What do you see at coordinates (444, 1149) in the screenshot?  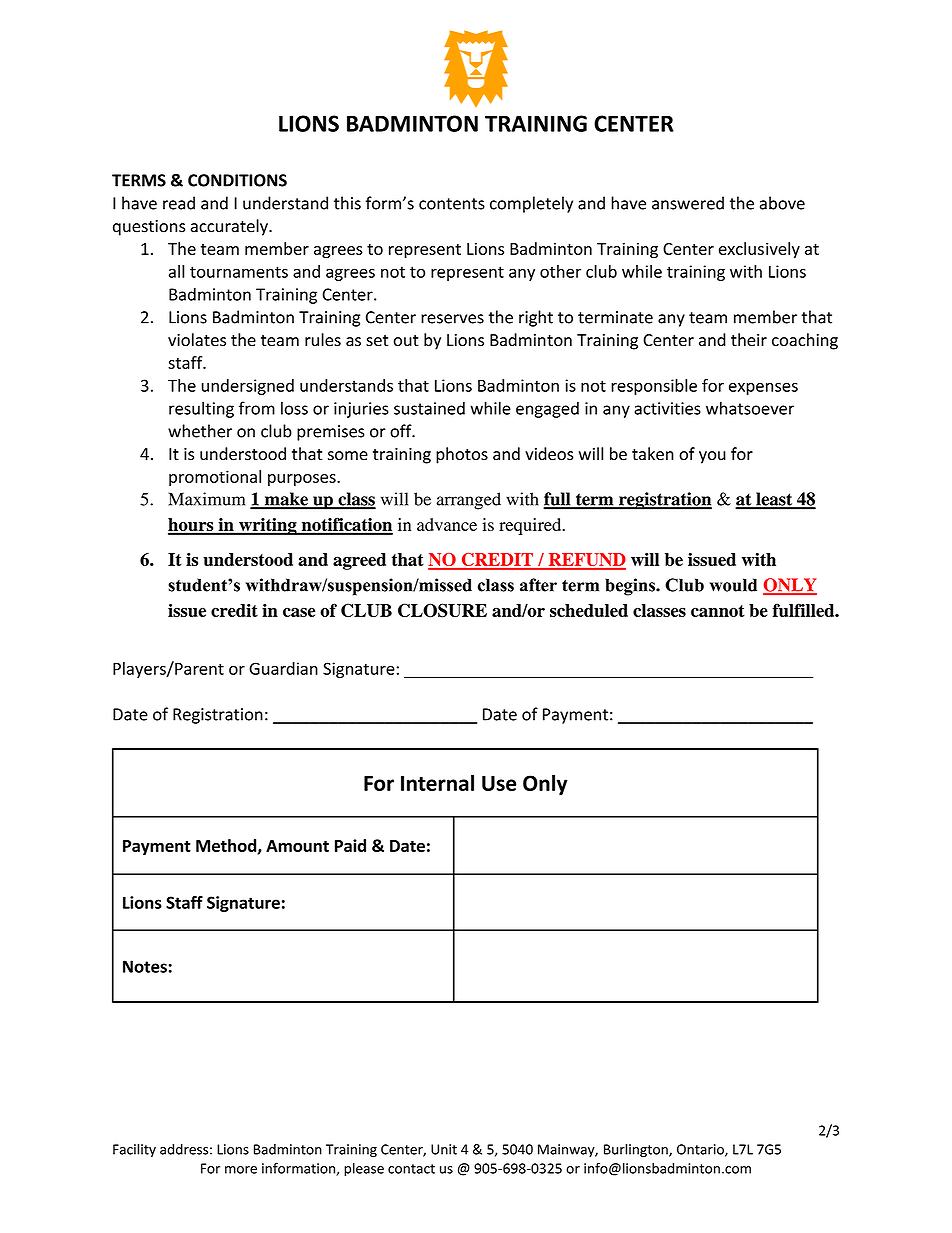 I see `Unit` at bounding box center [444, 1149].
